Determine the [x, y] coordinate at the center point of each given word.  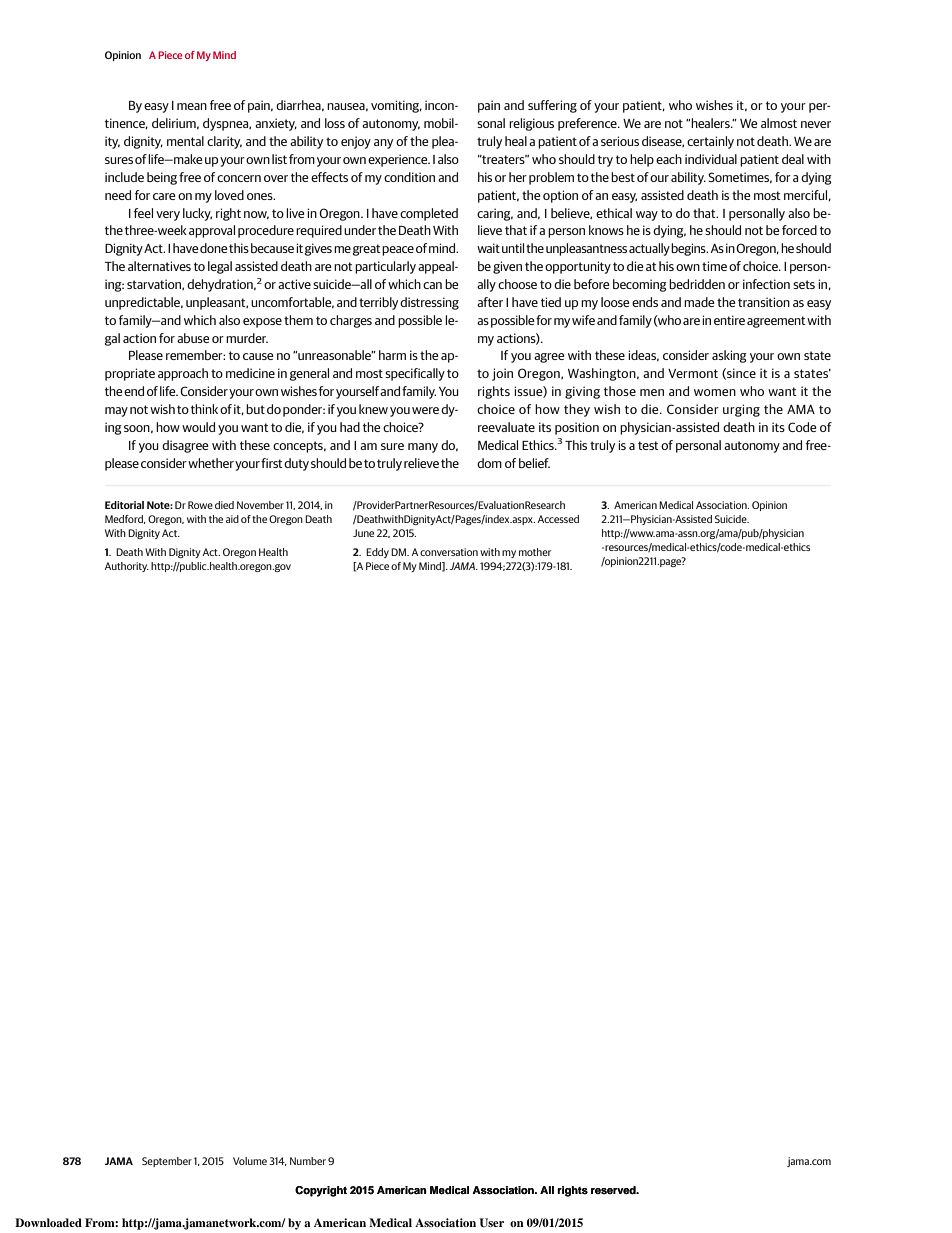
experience [399, 160]
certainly [710, 142]
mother [535, 552]
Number [308, 1161]
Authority [127, 567]
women [715, 392]
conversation [449, 552]
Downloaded [48, 1222]
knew [373, 409]
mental [185, 141]
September [167, 1162]
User [491, 1223]
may [116, 412]
